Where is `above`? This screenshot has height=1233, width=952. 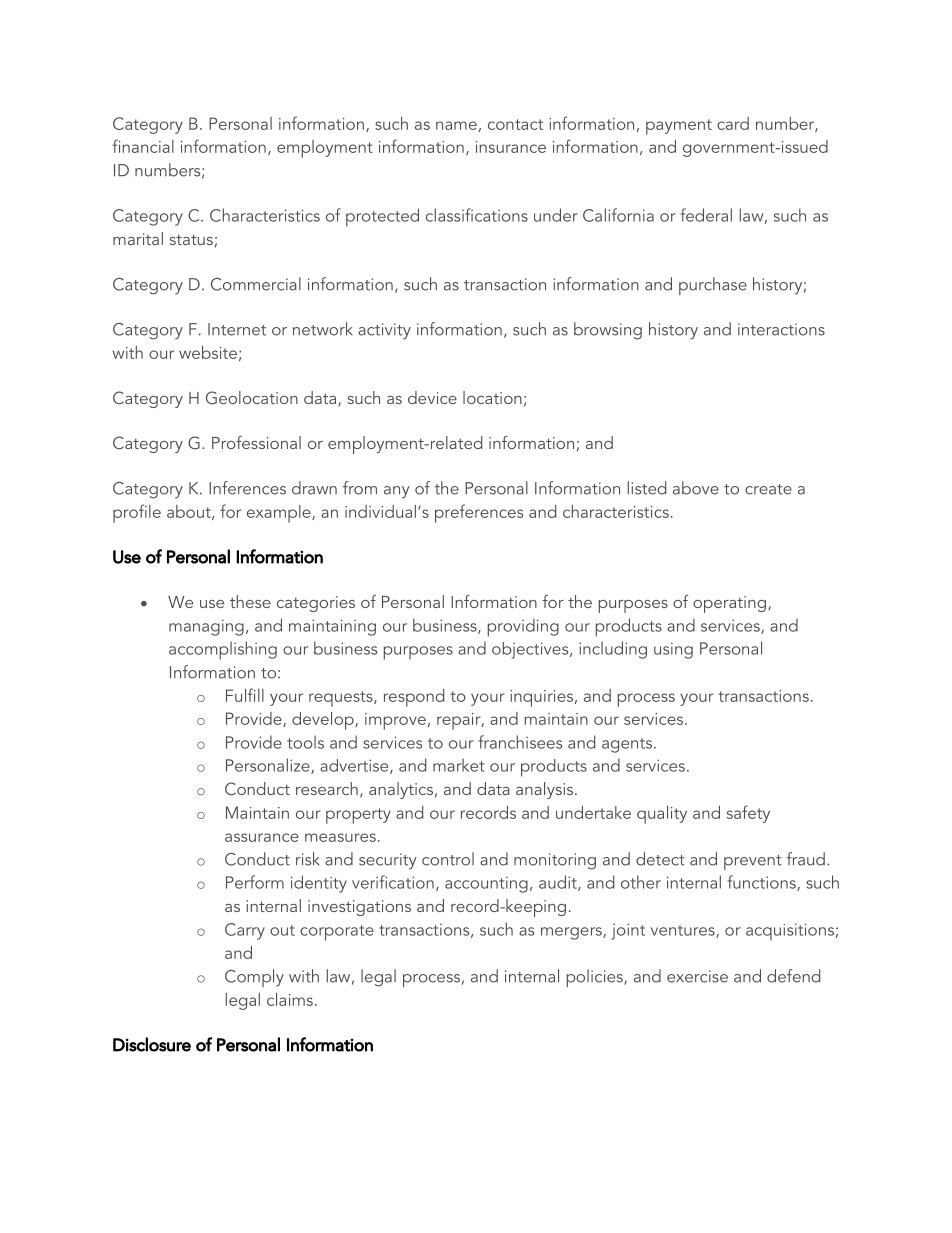
above is located at coordinates (696, 488).
